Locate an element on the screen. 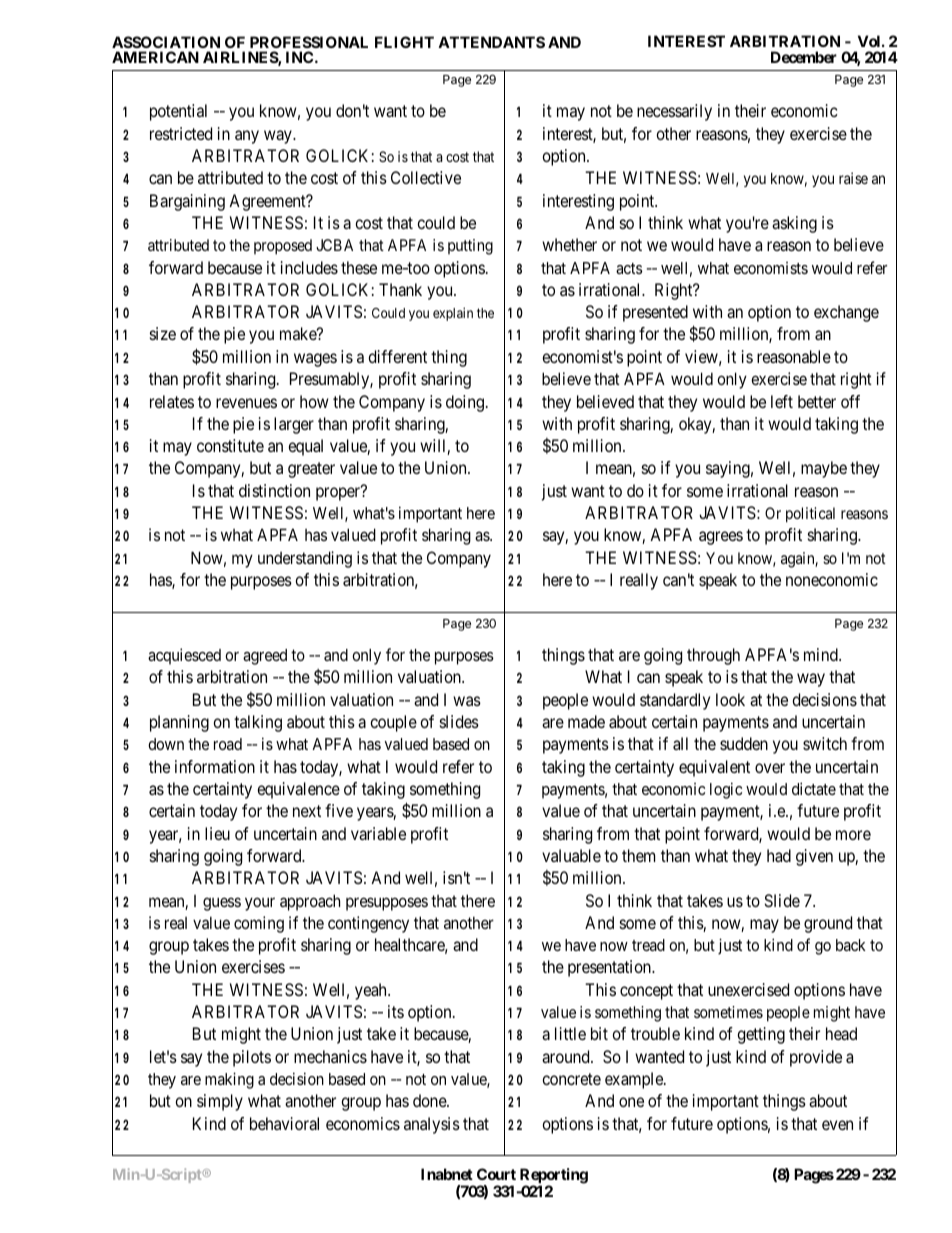  had is located at coordinates (779, 855).
